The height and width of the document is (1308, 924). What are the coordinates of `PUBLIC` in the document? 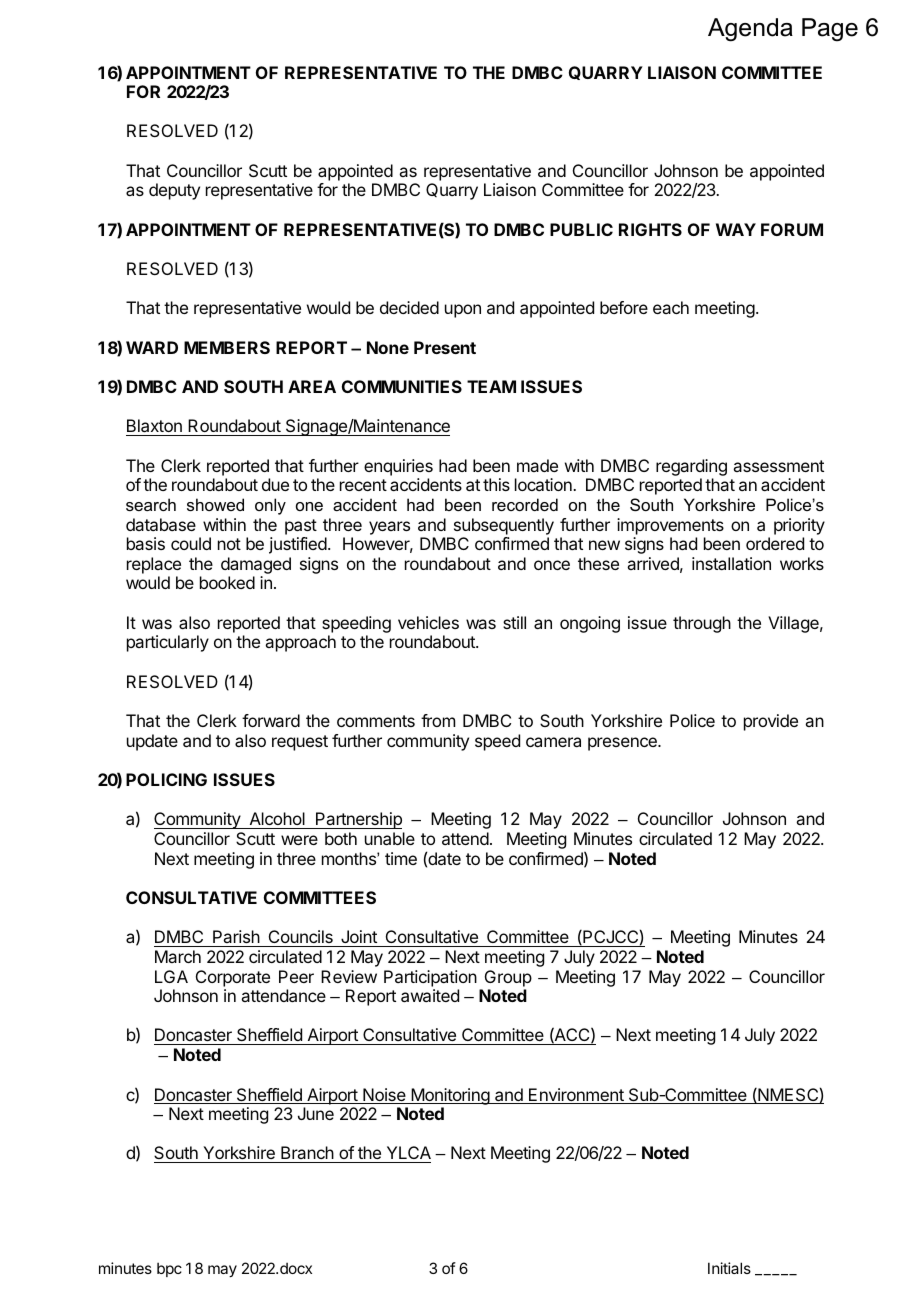 It's located at (581, 229).
